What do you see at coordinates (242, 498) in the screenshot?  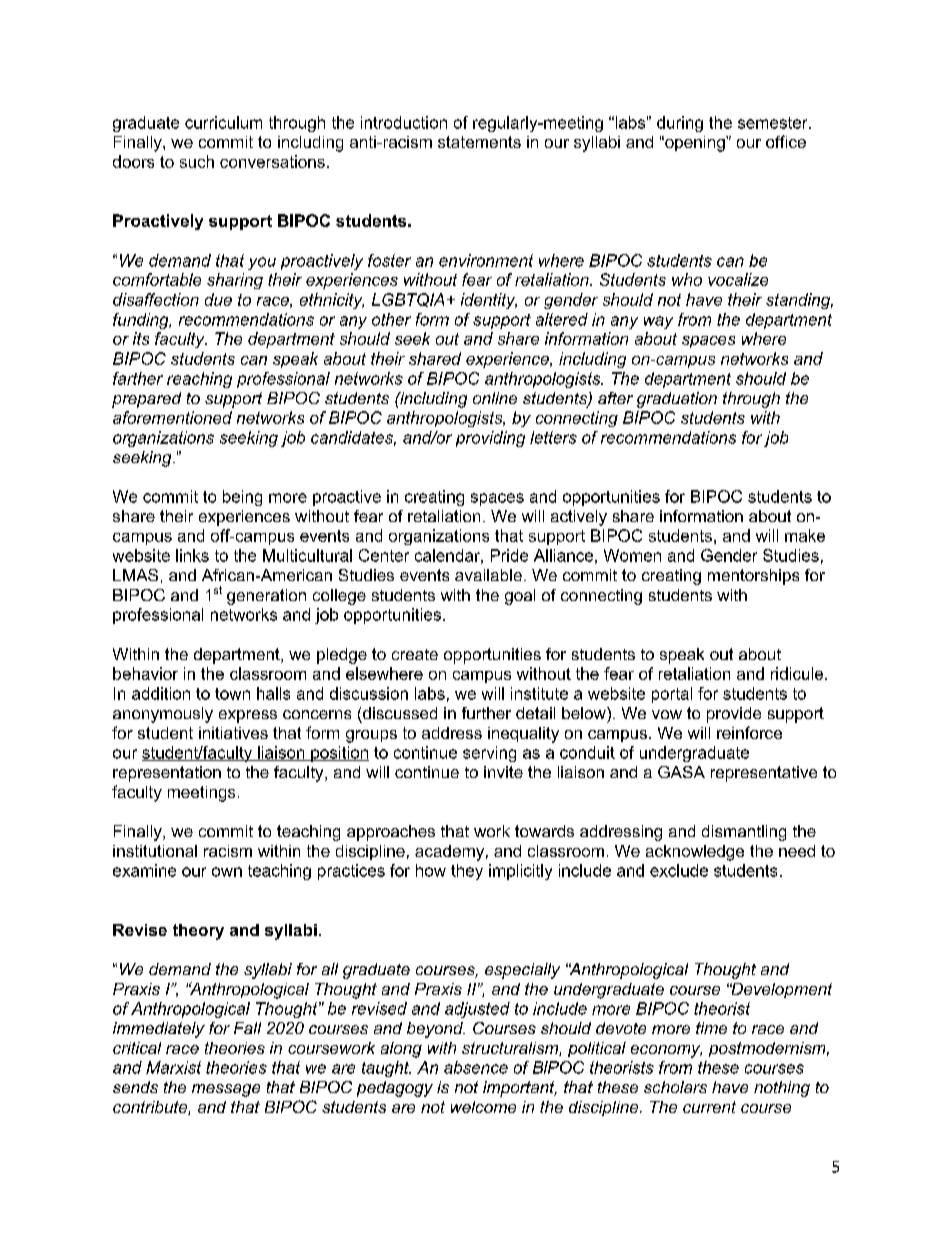 I see `being` at bounding box center [242, 498].
